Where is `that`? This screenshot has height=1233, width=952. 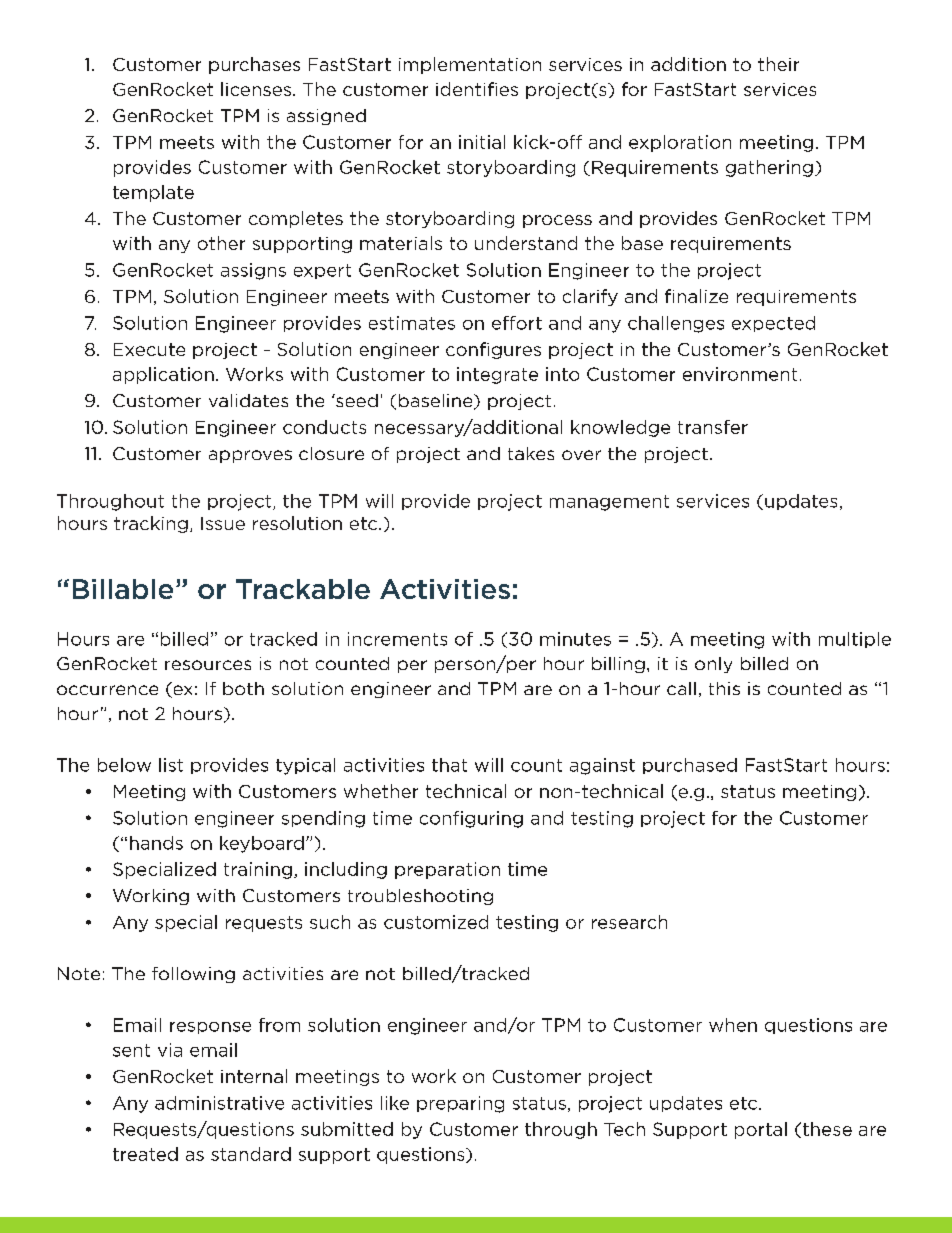
that is located at coordinates (449, 765).
